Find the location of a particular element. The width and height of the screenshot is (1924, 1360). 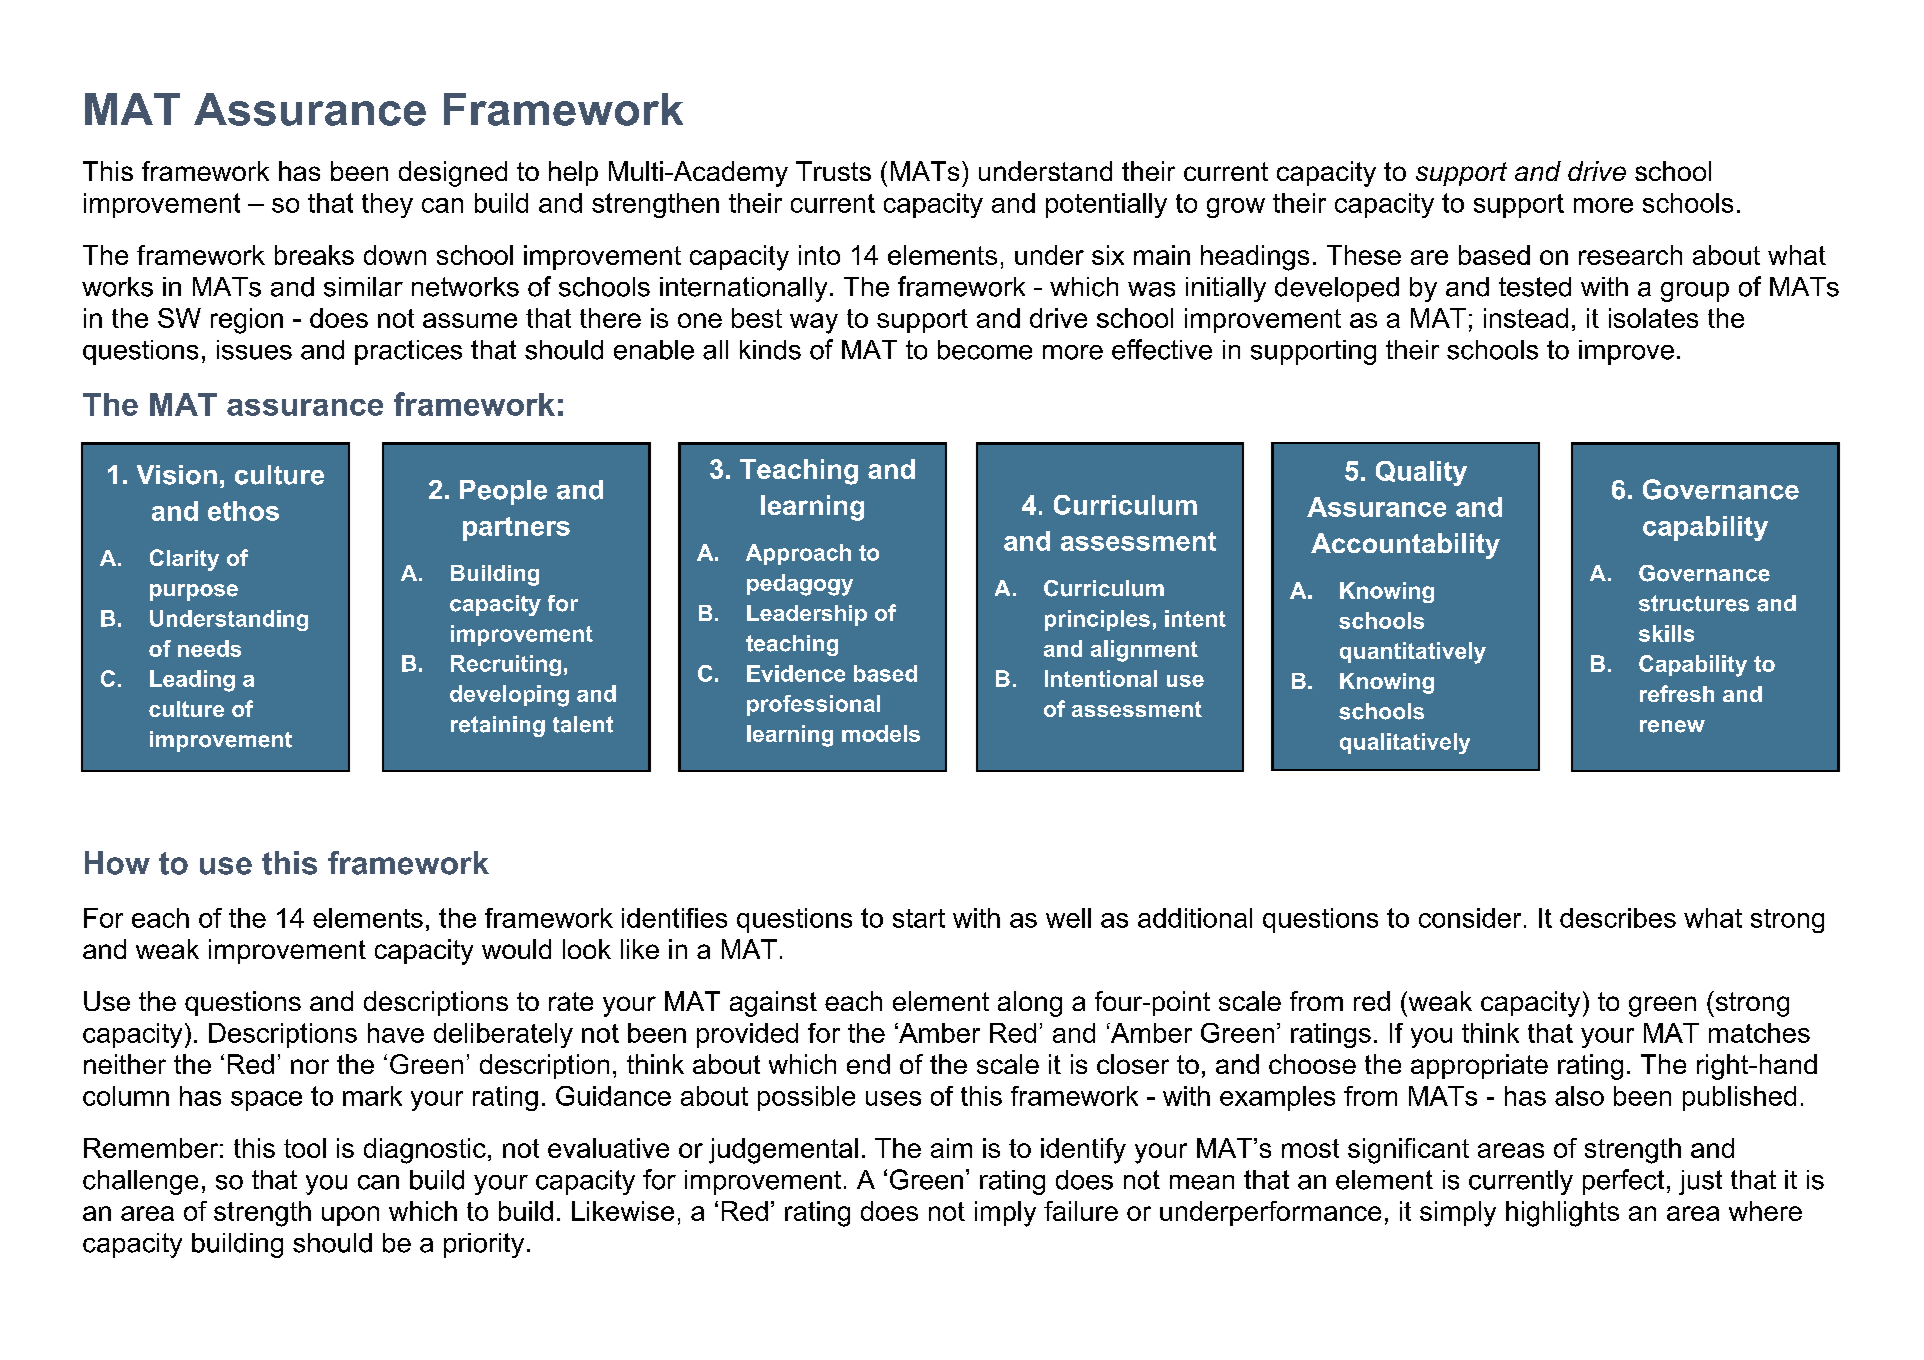

they is located at coordinates (387, 205).
